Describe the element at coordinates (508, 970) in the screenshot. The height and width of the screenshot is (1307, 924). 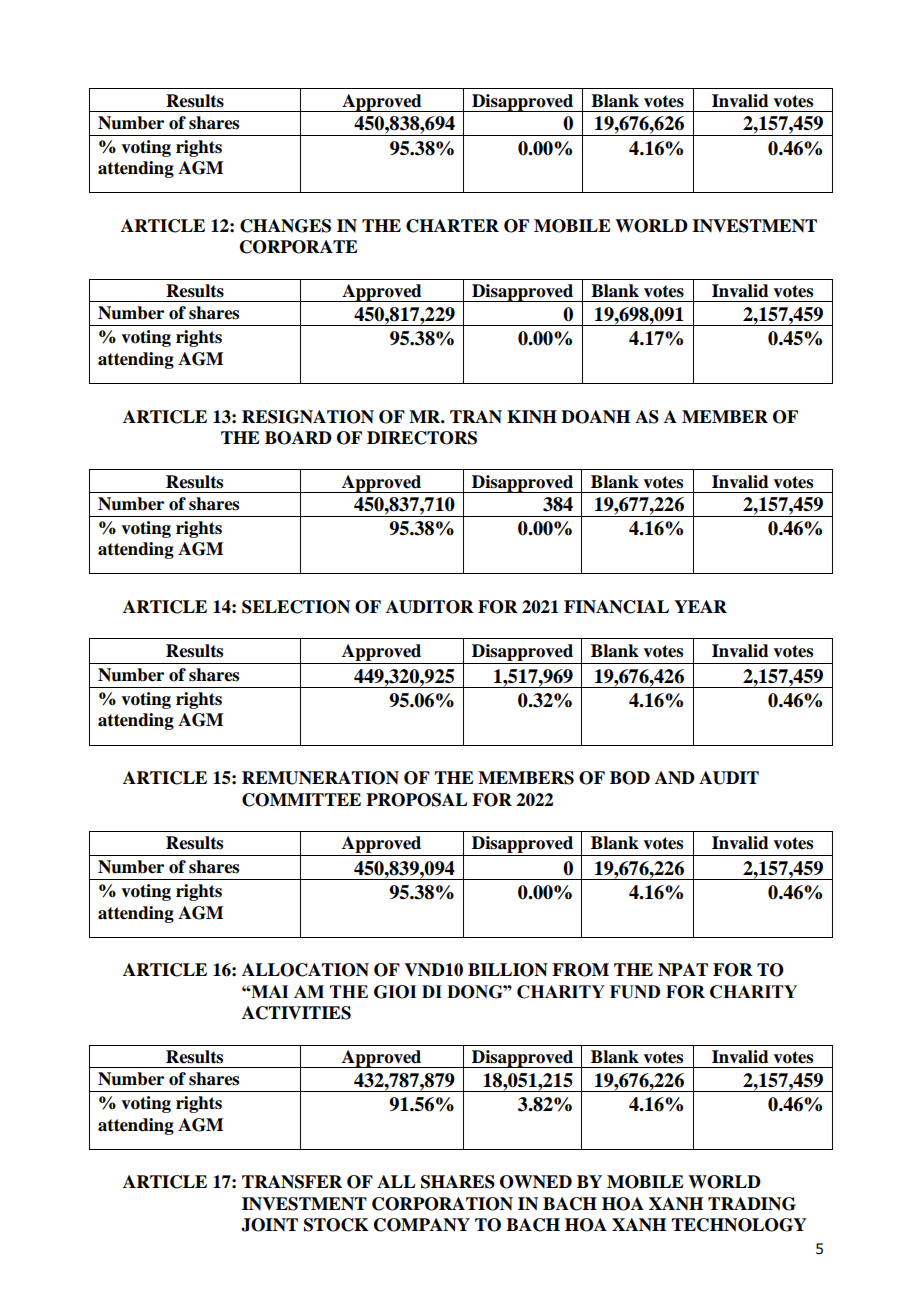
I see `BILLION` at that location.
